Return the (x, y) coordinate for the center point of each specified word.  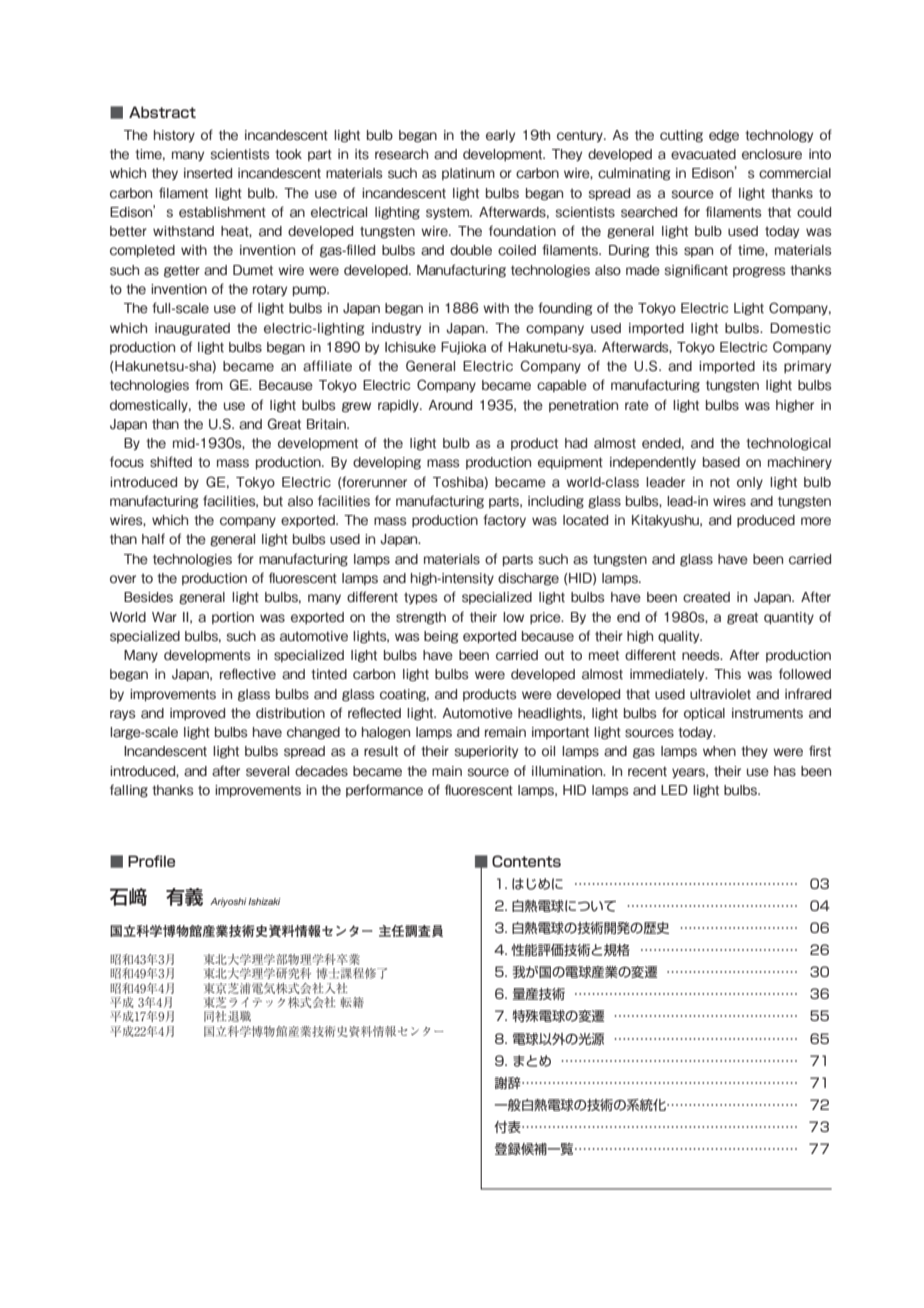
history (174, 136)
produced (766, 521)
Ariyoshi (228, 902)
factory (504, 520)
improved (197, 714)
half (153, 539)
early (500, 136)
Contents (526, 861)
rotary (270, 290)
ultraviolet (720, 694)
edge (724, 136)
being (441, 637)
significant (696, 271)
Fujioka (463, 348)
